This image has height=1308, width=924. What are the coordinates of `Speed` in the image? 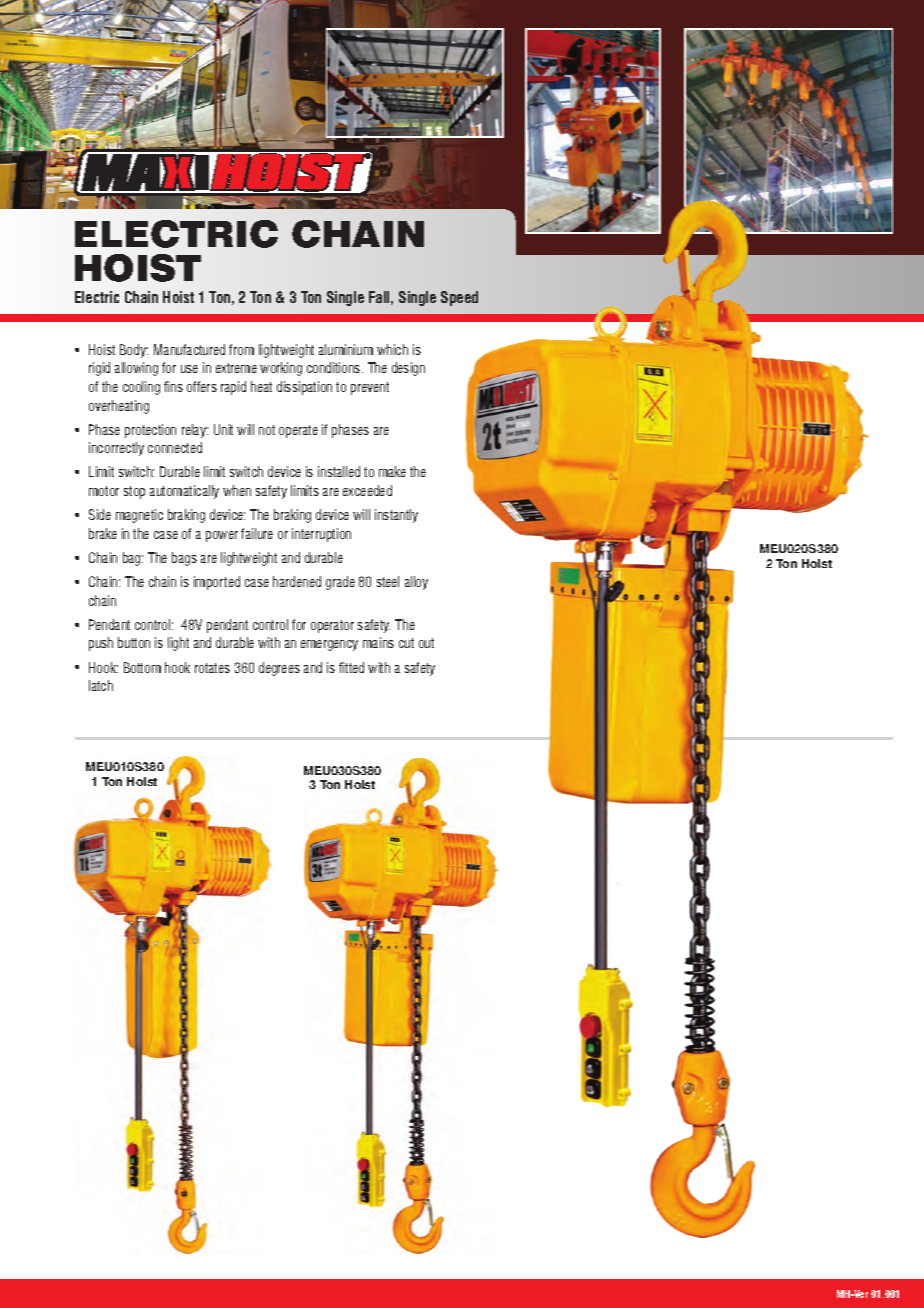 It's located at (459, 298).
